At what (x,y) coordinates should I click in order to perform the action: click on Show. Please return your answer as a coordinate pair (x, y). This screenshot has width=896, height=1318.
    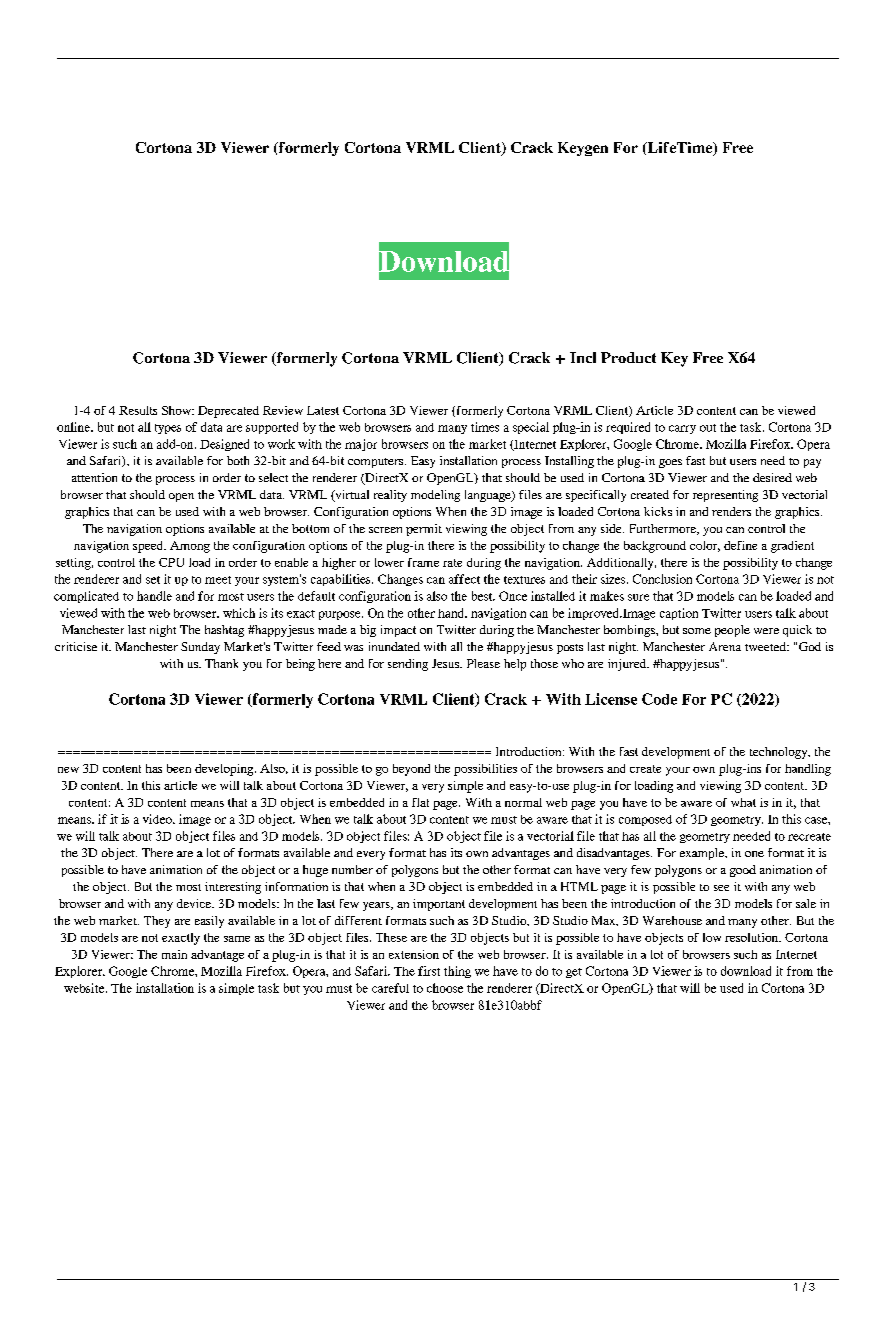
    Looking at the image, I should click on (178, 410).
